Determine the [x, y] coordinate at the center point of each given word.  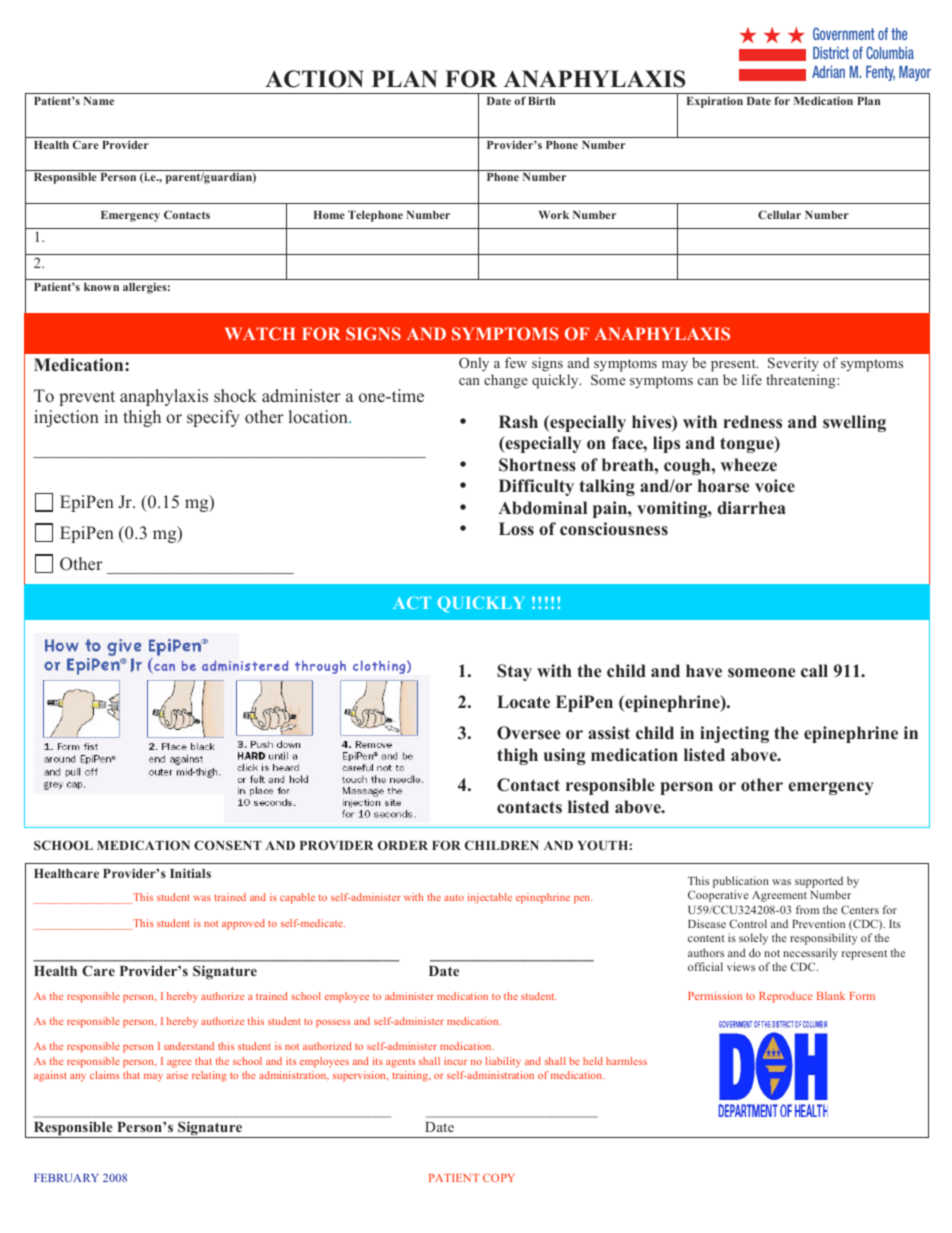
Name [98, 101]
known [101, 287]
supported [819, 883]
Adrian [828, 71]
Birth [541, 100]
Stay [514, 672]
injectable [490, 898]
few [516, 362]
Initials [190, 873]
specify [213, 418]
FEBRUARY [66, 1178]
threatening [802, 381]
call [814, 671]
